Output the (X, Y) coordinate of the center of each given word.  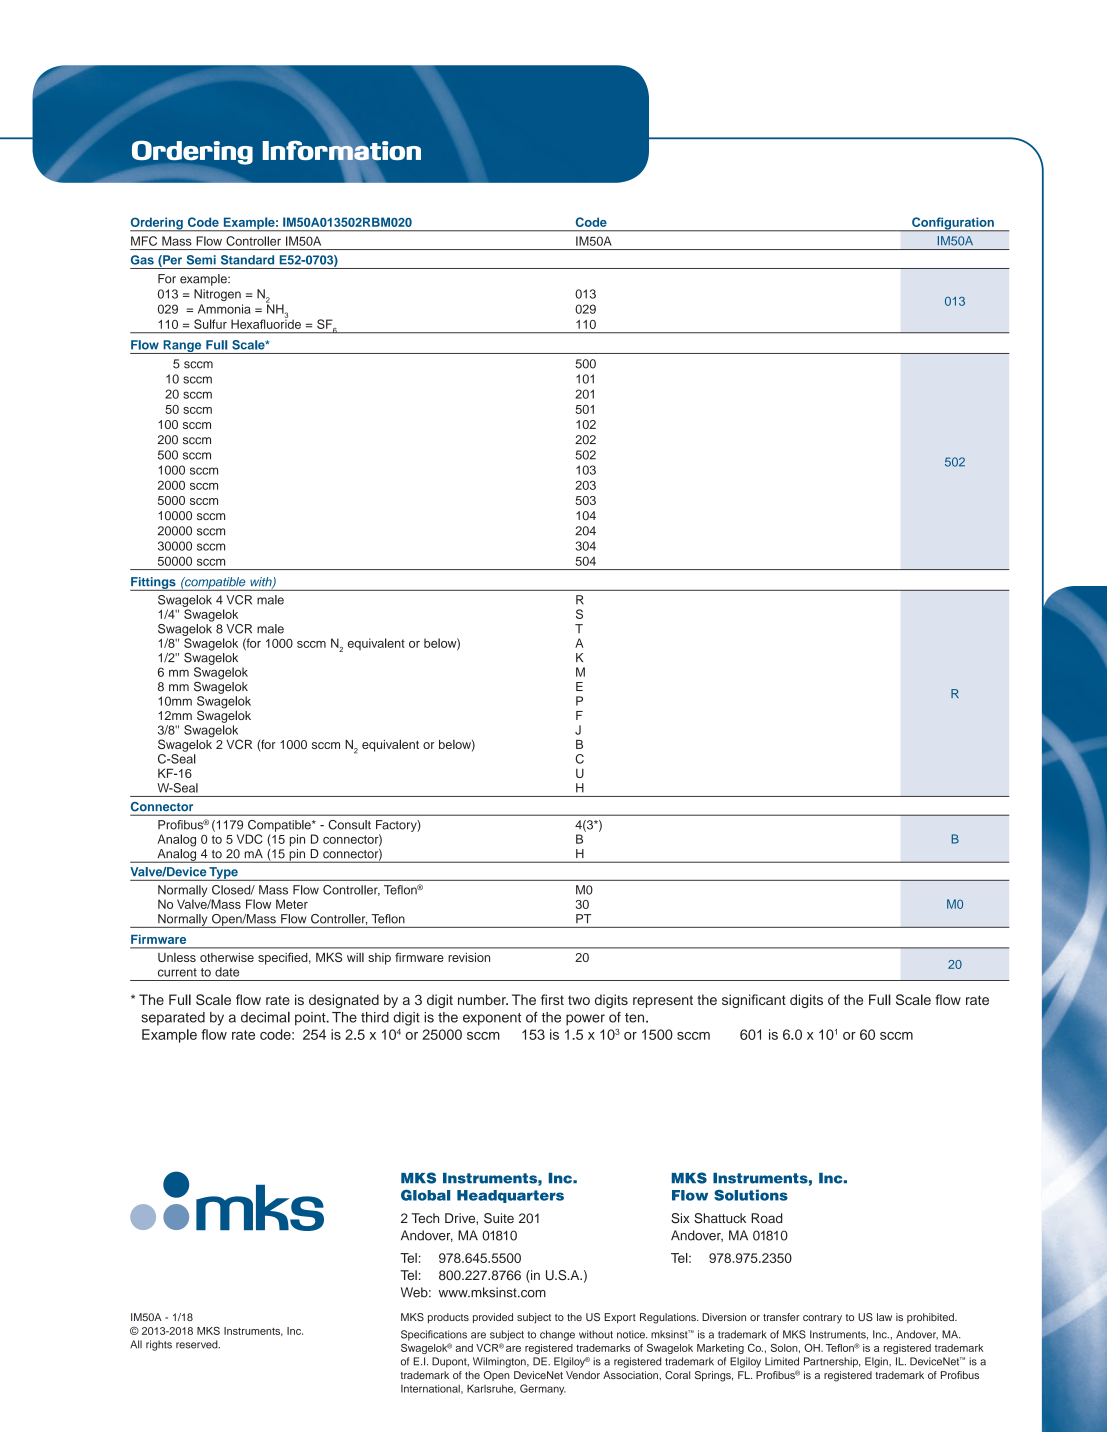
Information (342, 150)
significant (754, 1001)
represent (663, 1001)
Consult (349, 825)
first (552, 999)
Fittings (154, 584)
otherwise (227, 957)
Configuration (953, 224)
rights (159, 1345)
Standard (247, 260)
